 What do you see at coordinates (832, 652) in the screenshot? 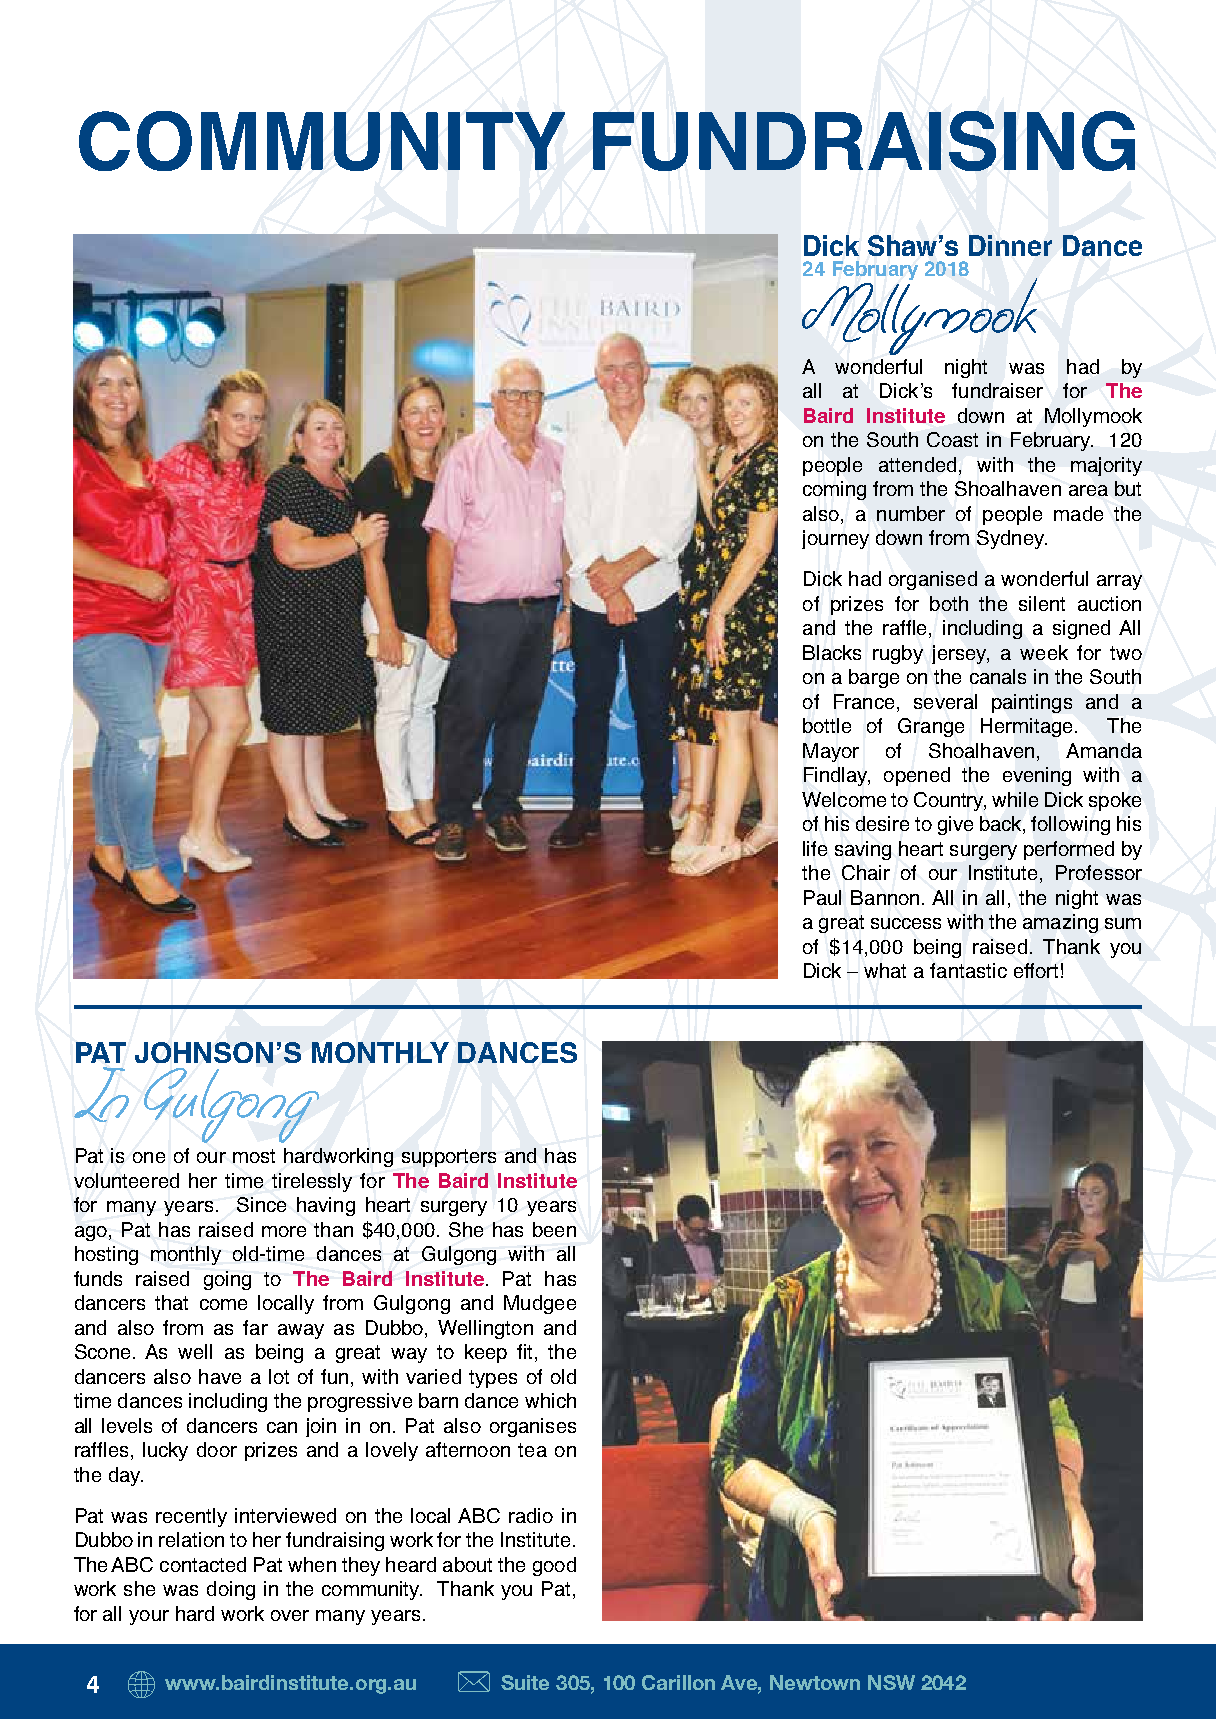
I see `Blacks` at bounding box center [832, 652].
